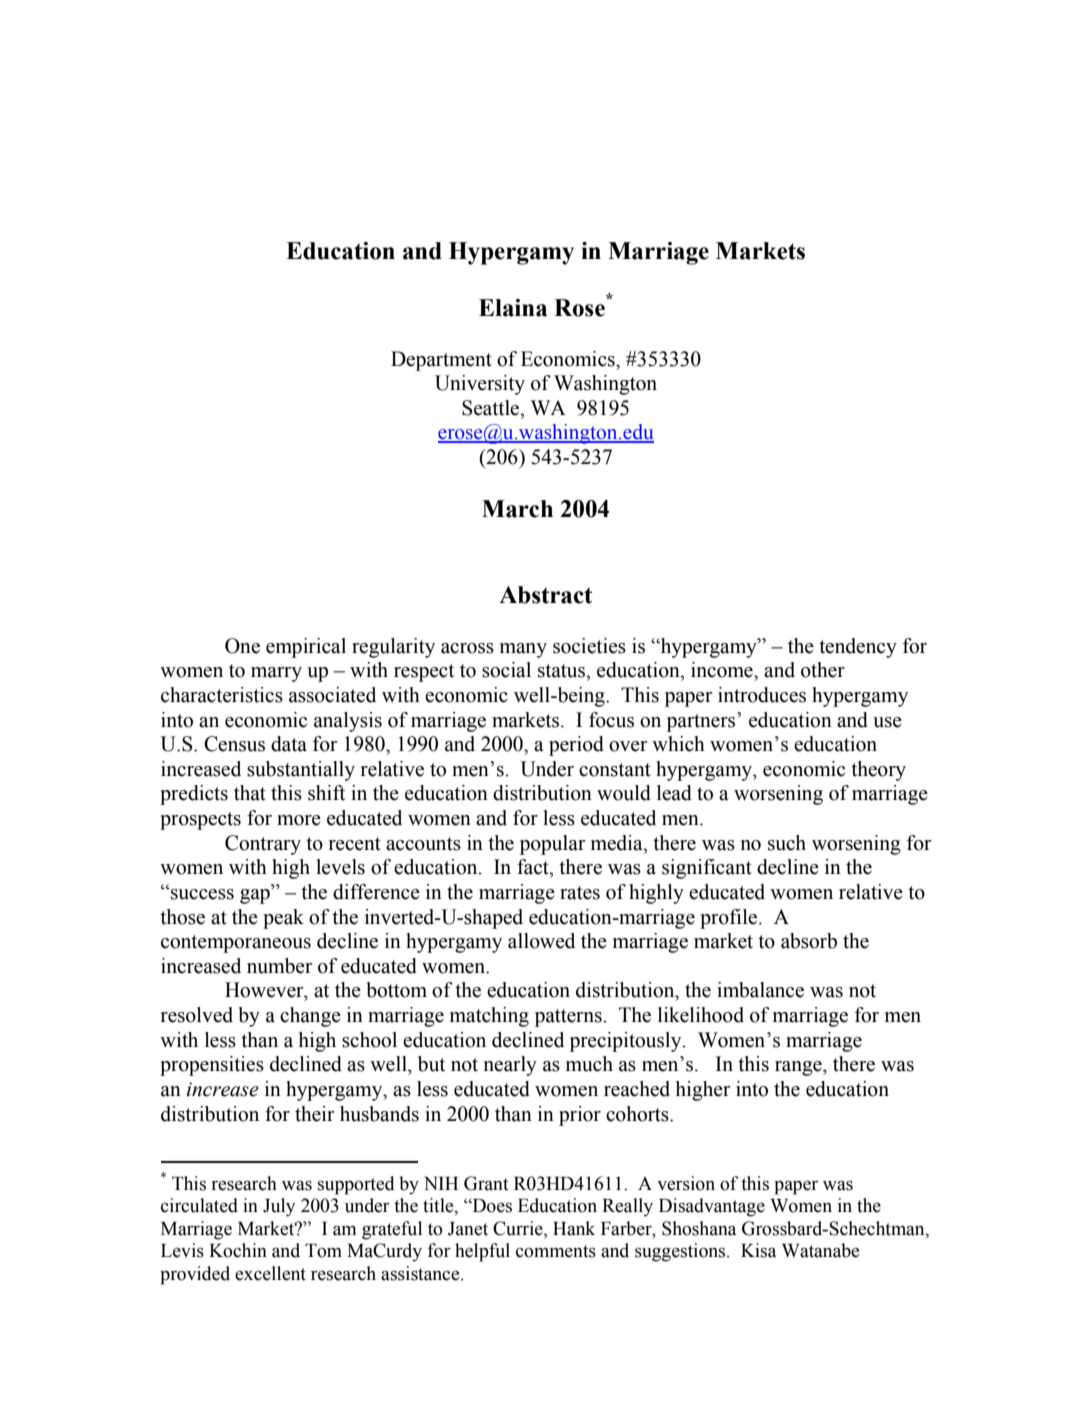 The width and height of the image is (1092, 1413). What do you see at coordinates (858, 648) in the image?
I see `tendency` at bounding box center [858, 648].
